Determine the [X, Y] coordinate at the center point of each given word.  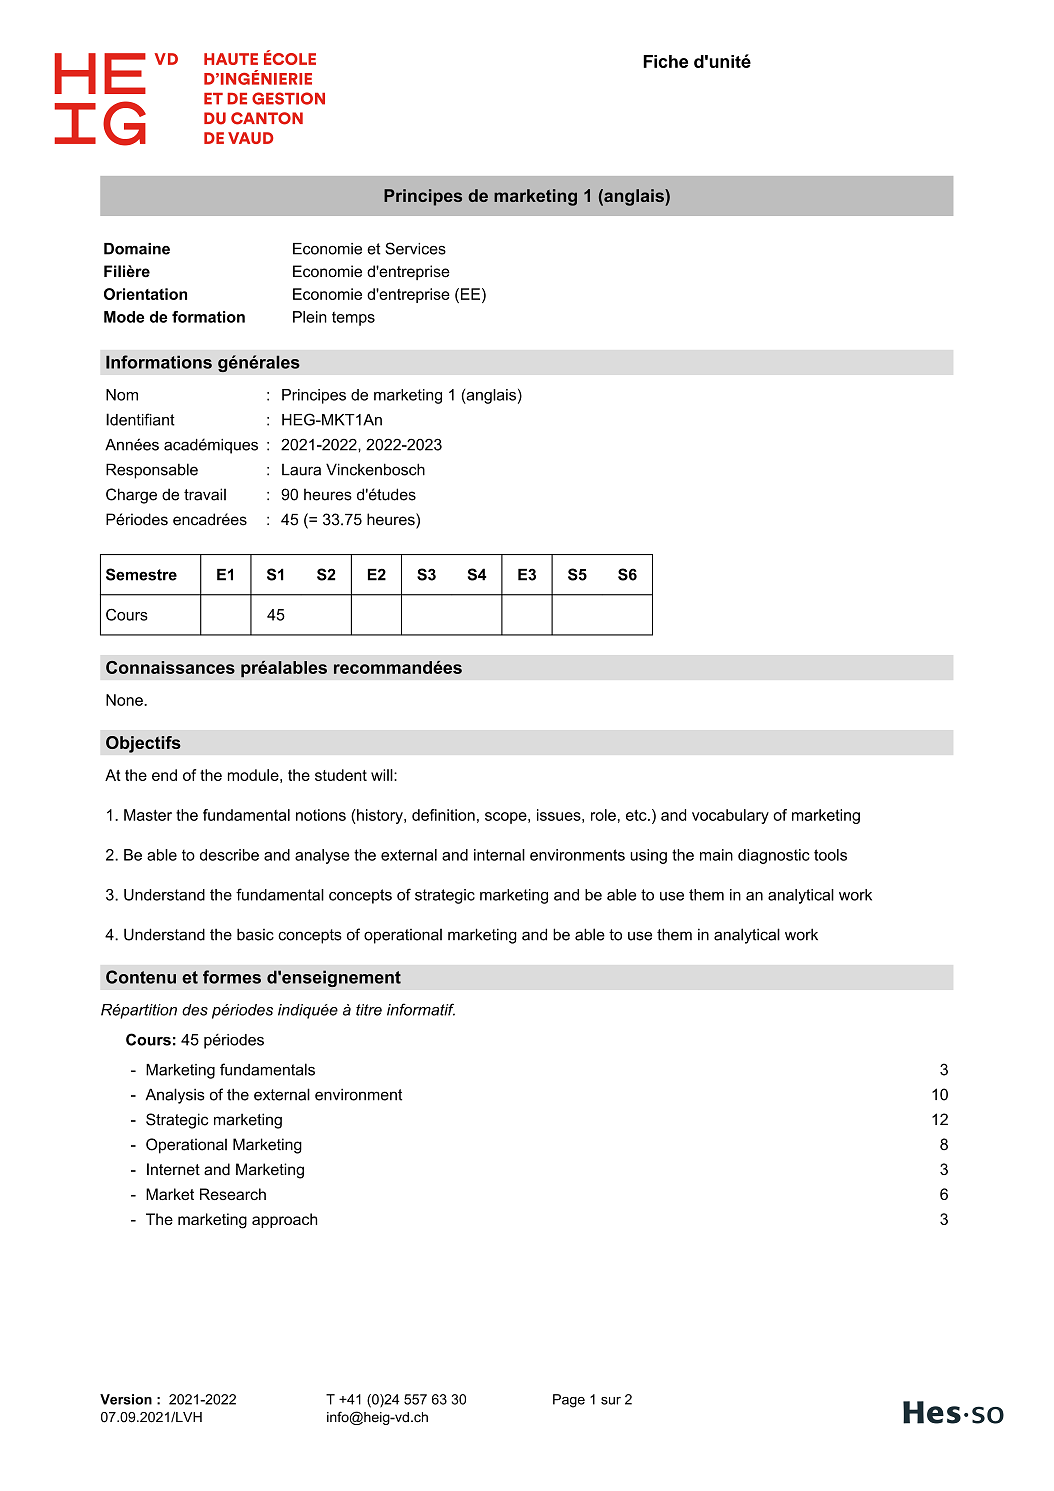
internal [499, 855]
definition [443, 815]
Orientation [145, 294]
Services [415, 248]
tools [830, 855]
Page [569, 1401]
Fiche [665, 61]
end [164, 775]
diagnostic [774, 856]
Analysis [175, 1096]
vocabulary [730, 816]
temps [353, 318]
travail [205, 494]
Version [126, 1399]
